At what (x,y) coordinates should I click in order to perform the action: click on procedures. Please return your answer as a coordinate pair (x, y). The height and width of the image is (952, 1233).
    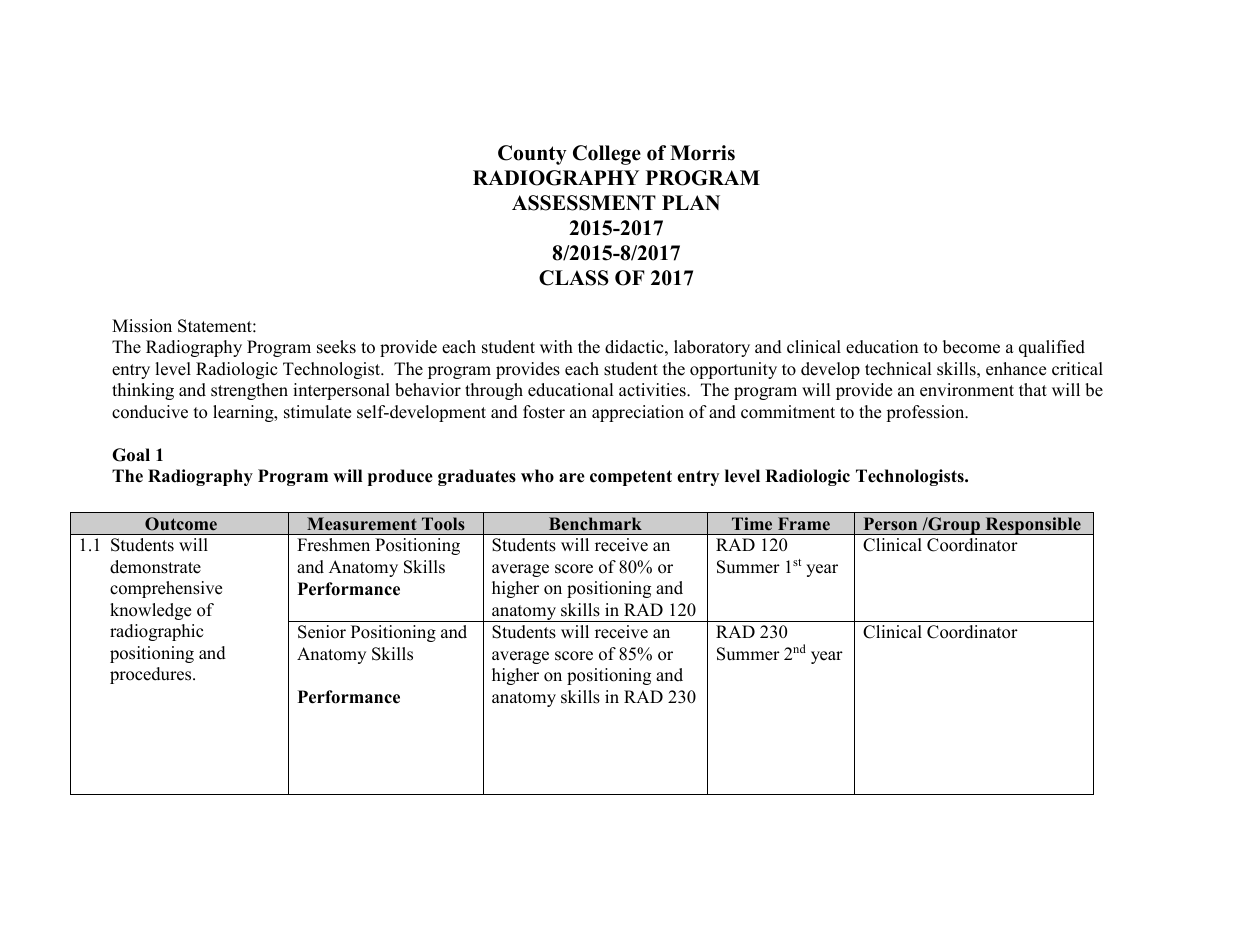
    Looking at the image, I should click on (152, 675).
